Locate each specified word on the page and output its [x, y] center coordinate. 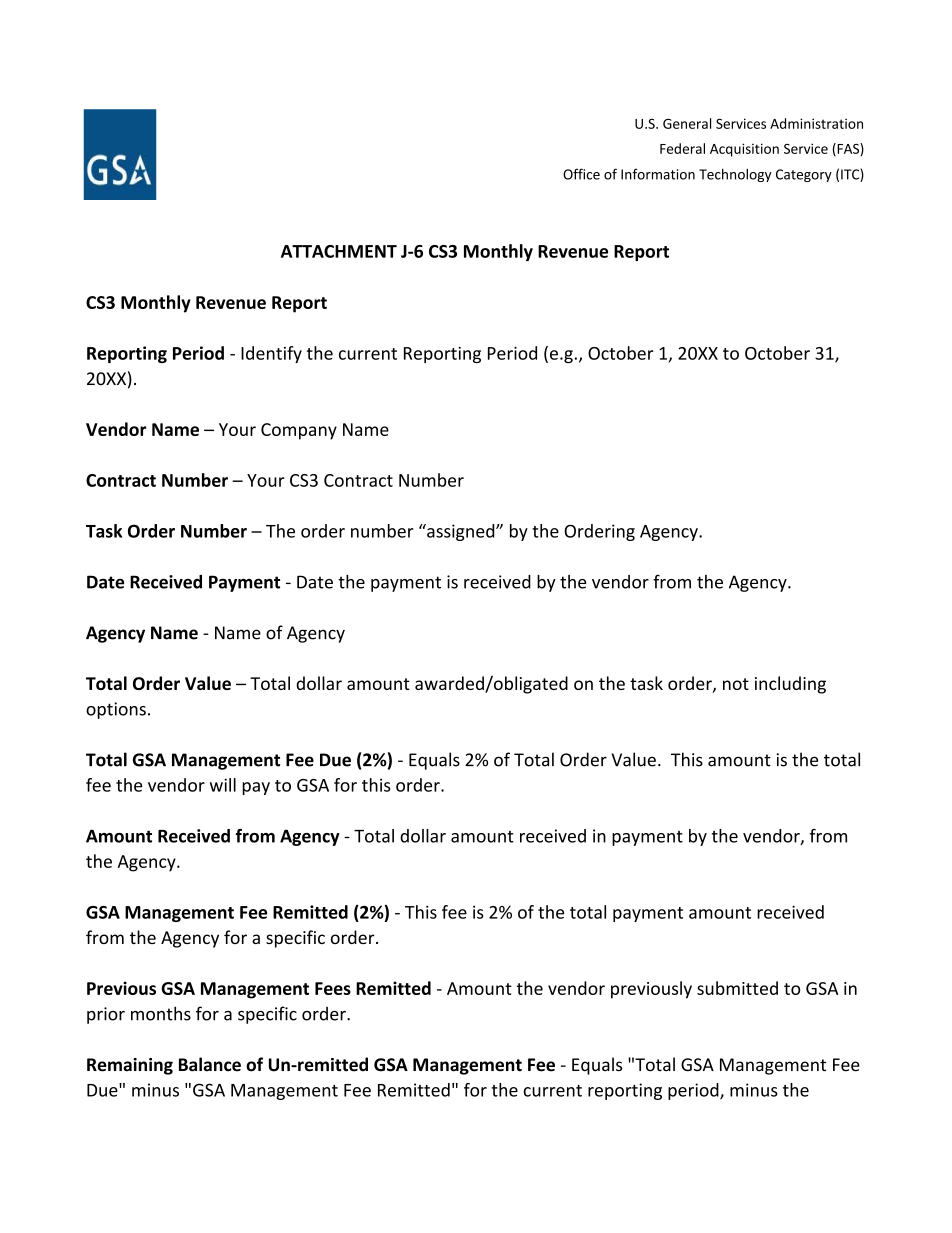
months [161, 1013]
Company [299, 431]
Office [581, 174]
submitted [737, 988]
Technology [735, 175]
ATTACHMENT [339, 251]
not [736, 684]
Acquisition [744, 150]
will [223, 785]
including [790, 685]
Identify [271, 354]
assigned [461, 532]
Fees [333, 988]
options [116, 710]
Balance [210, 1064]
